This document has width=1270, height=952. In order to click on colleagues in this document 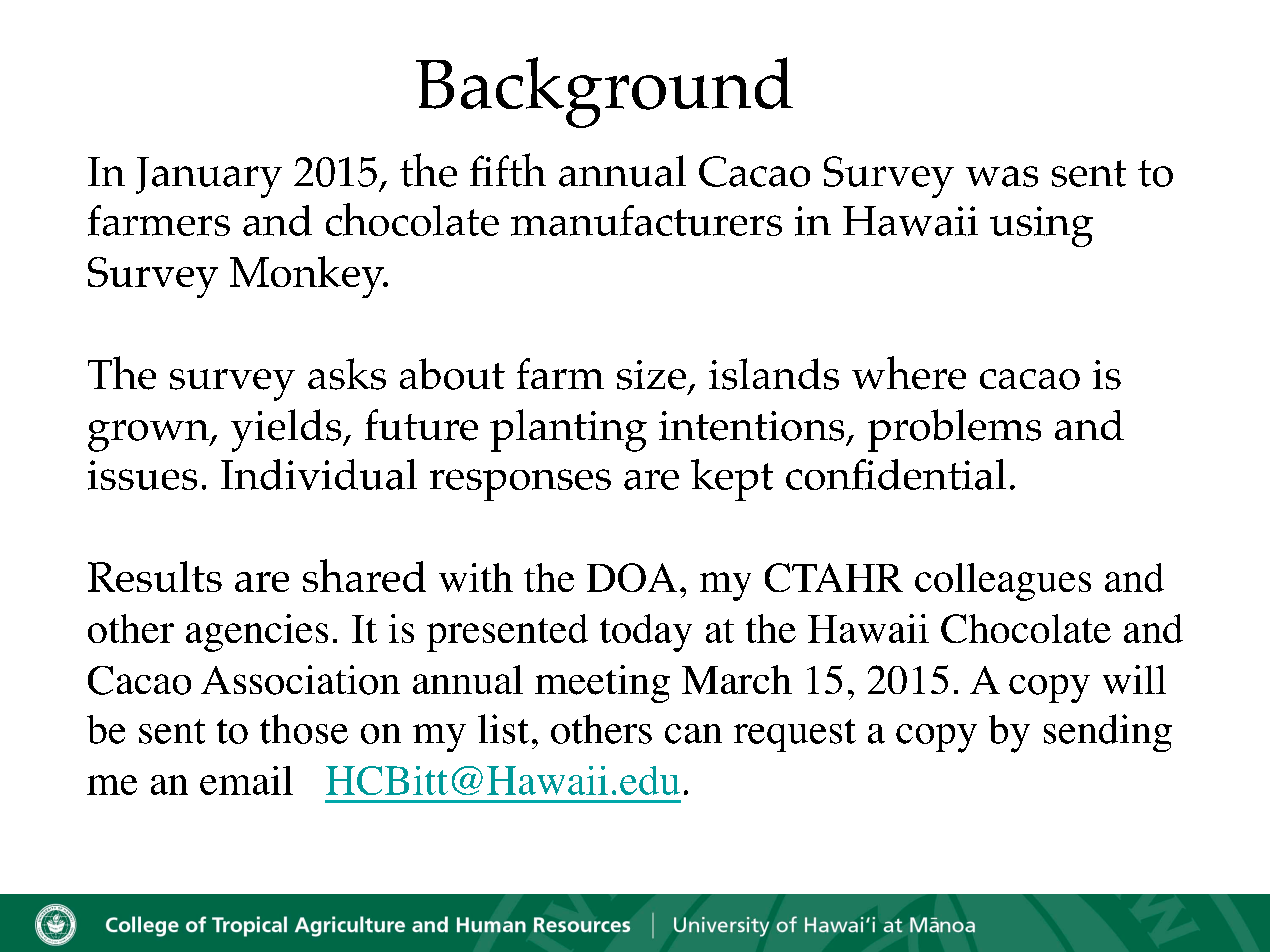, I will do `click(1003, 582)`.
